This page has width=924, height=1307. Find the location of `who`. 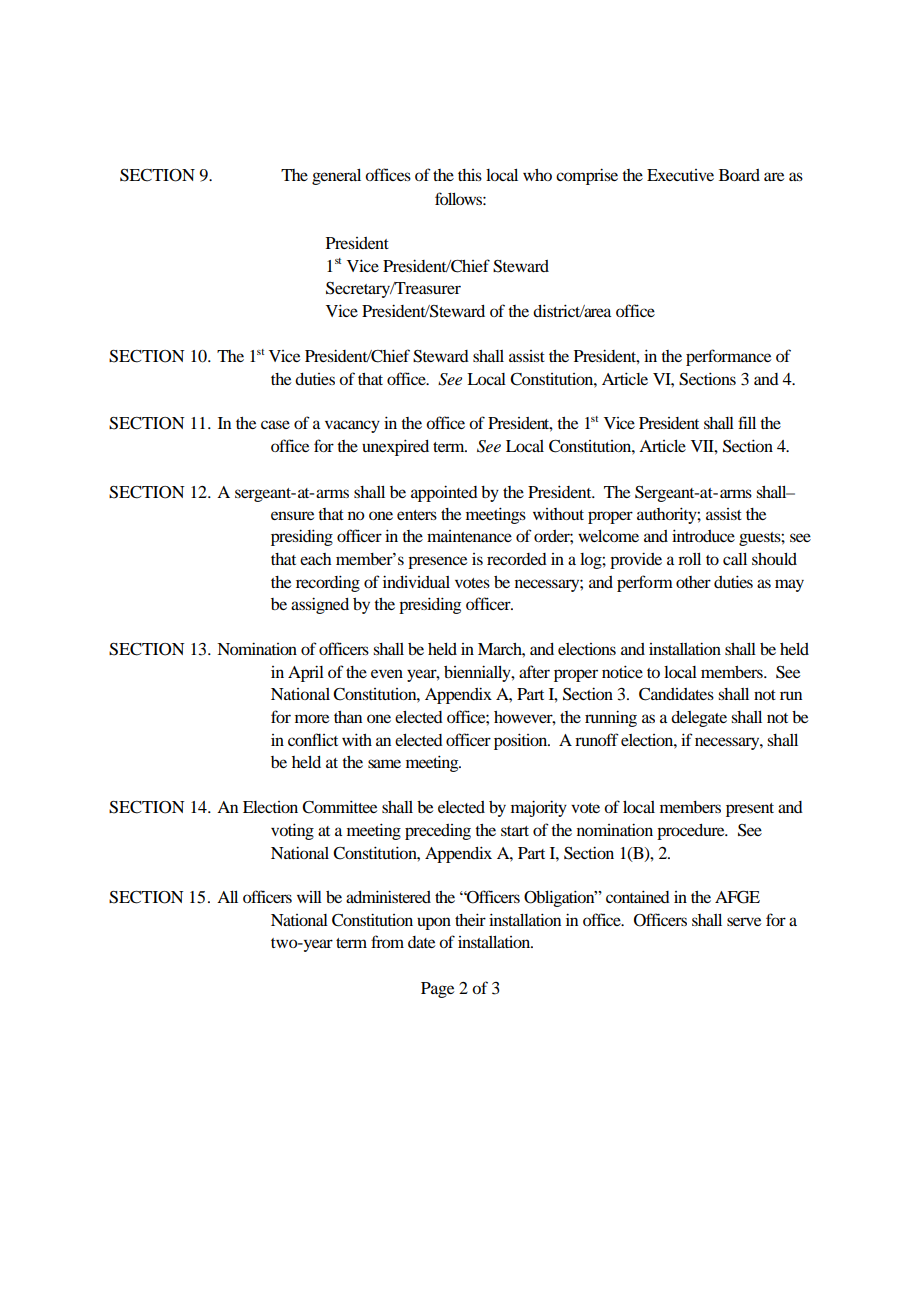

who is located at coordinates (537, 175).
